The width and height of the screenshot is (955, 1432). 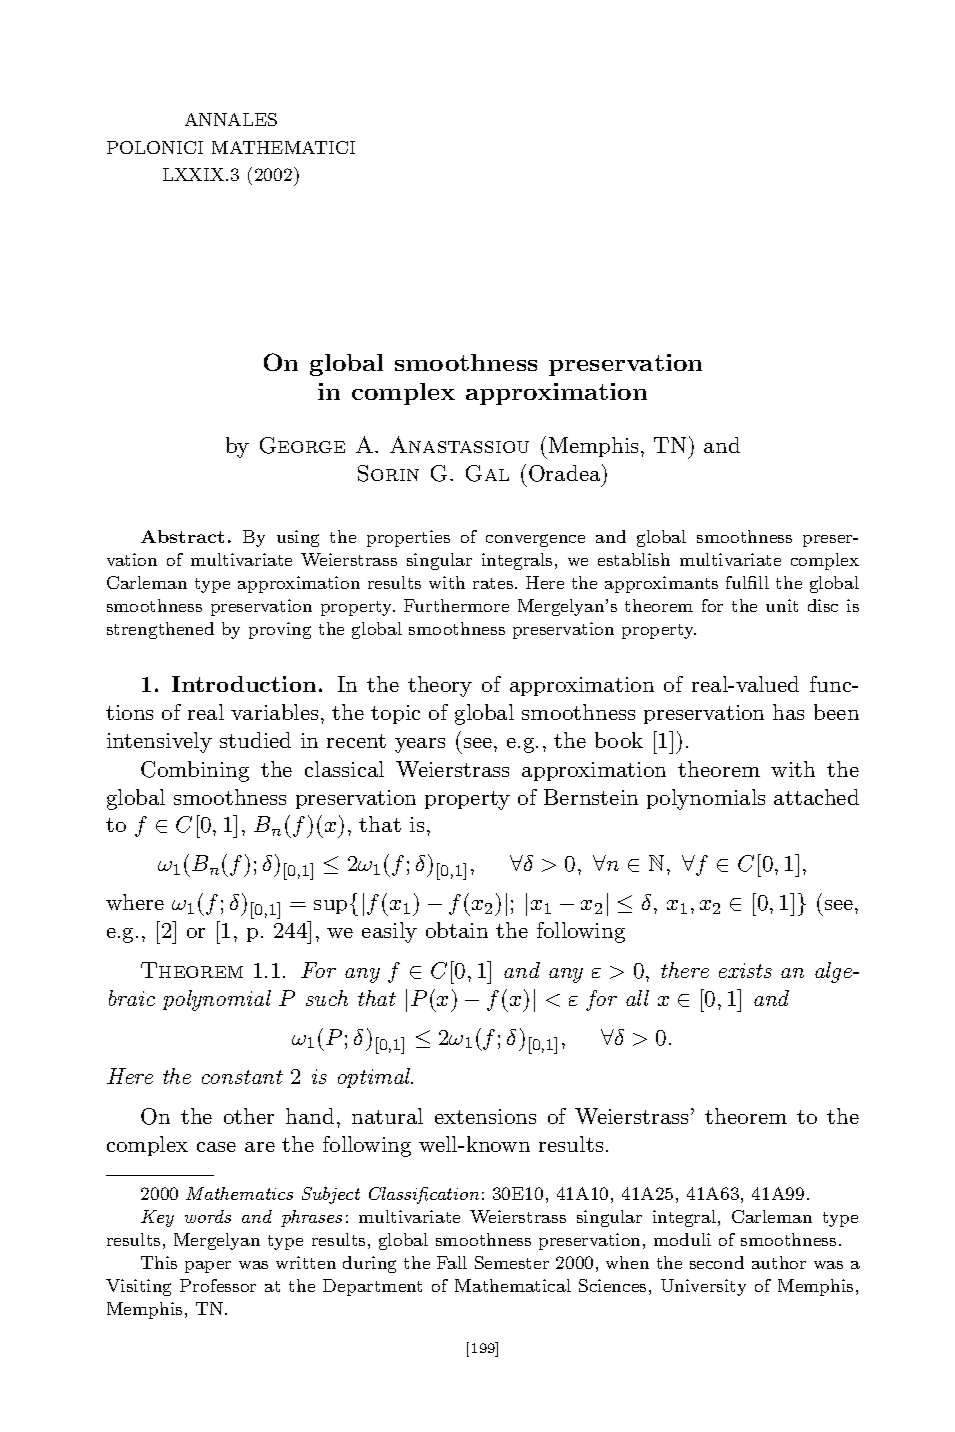 I want to click on has, so click(x=788, y=712).
